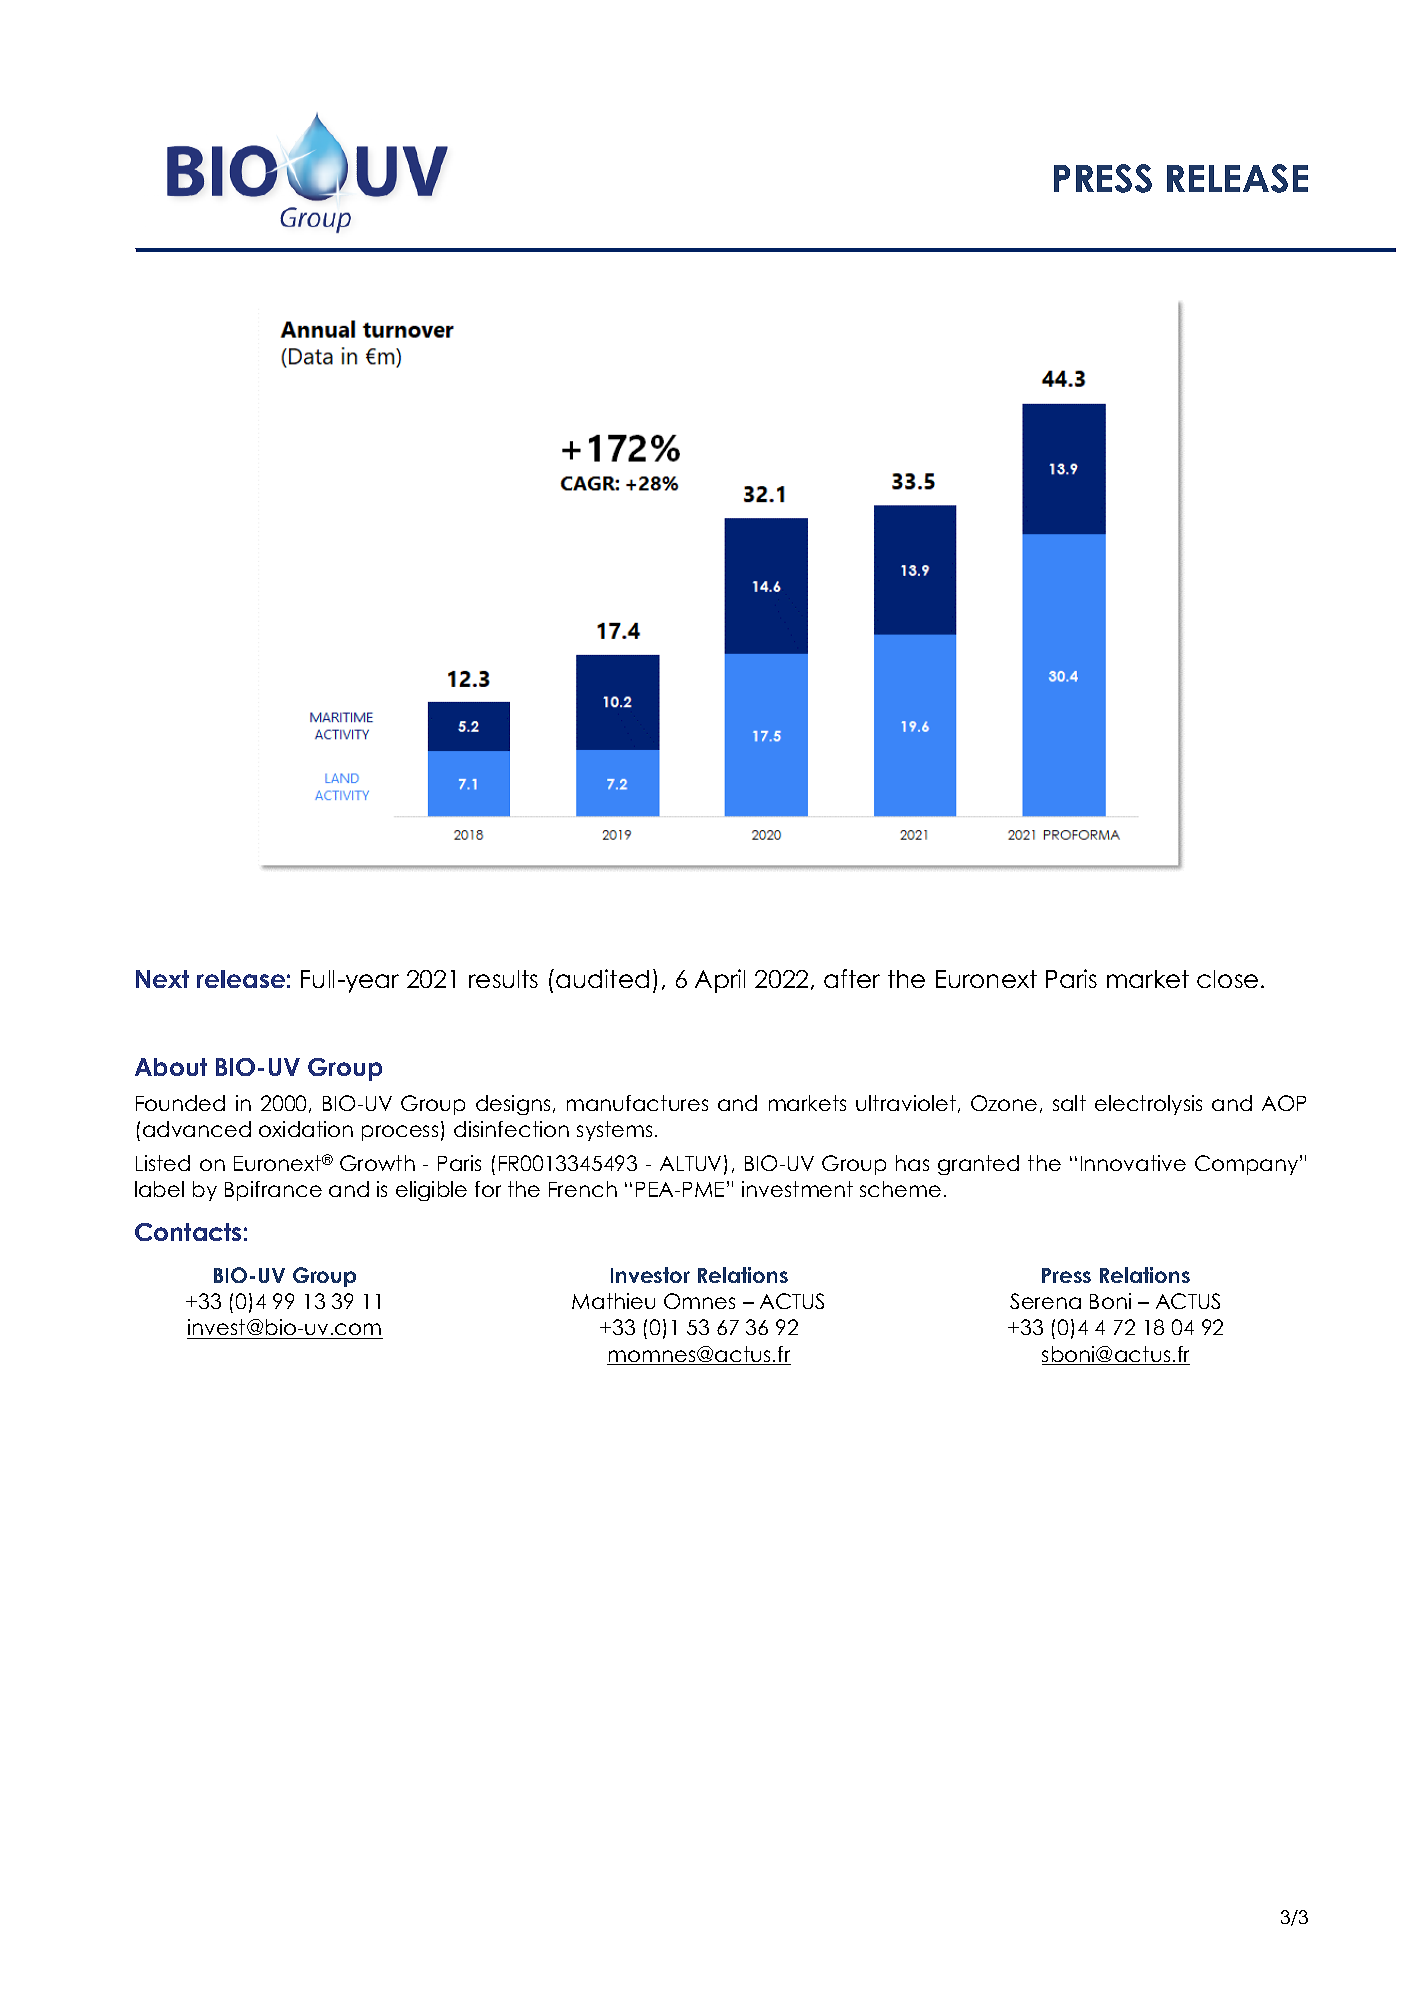 This page has width=1410, height=1994. I want to click on scheme, so click(900, 1189).
